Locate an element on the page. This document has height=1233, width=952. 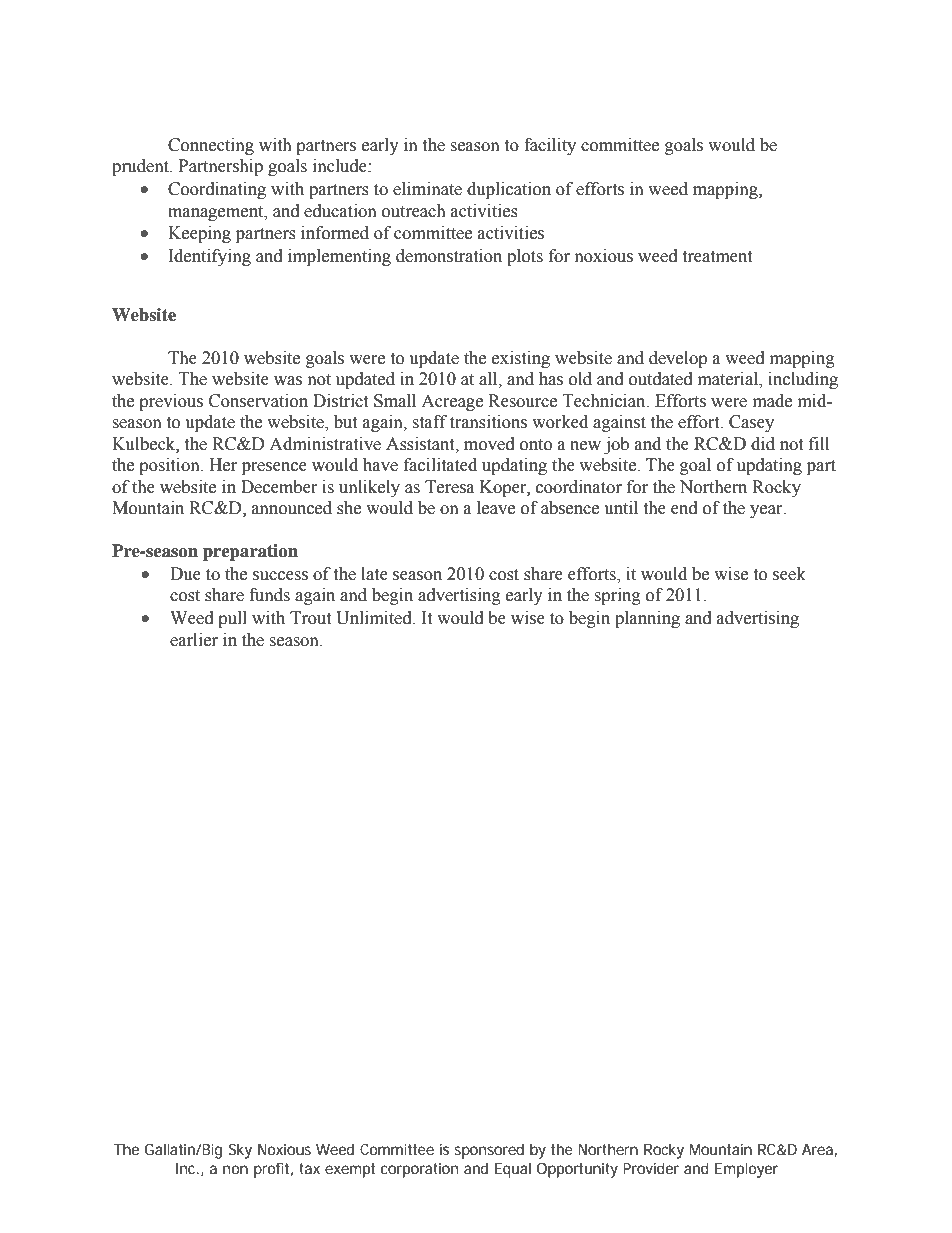
Provider is located at coordinates (651, 1168).
